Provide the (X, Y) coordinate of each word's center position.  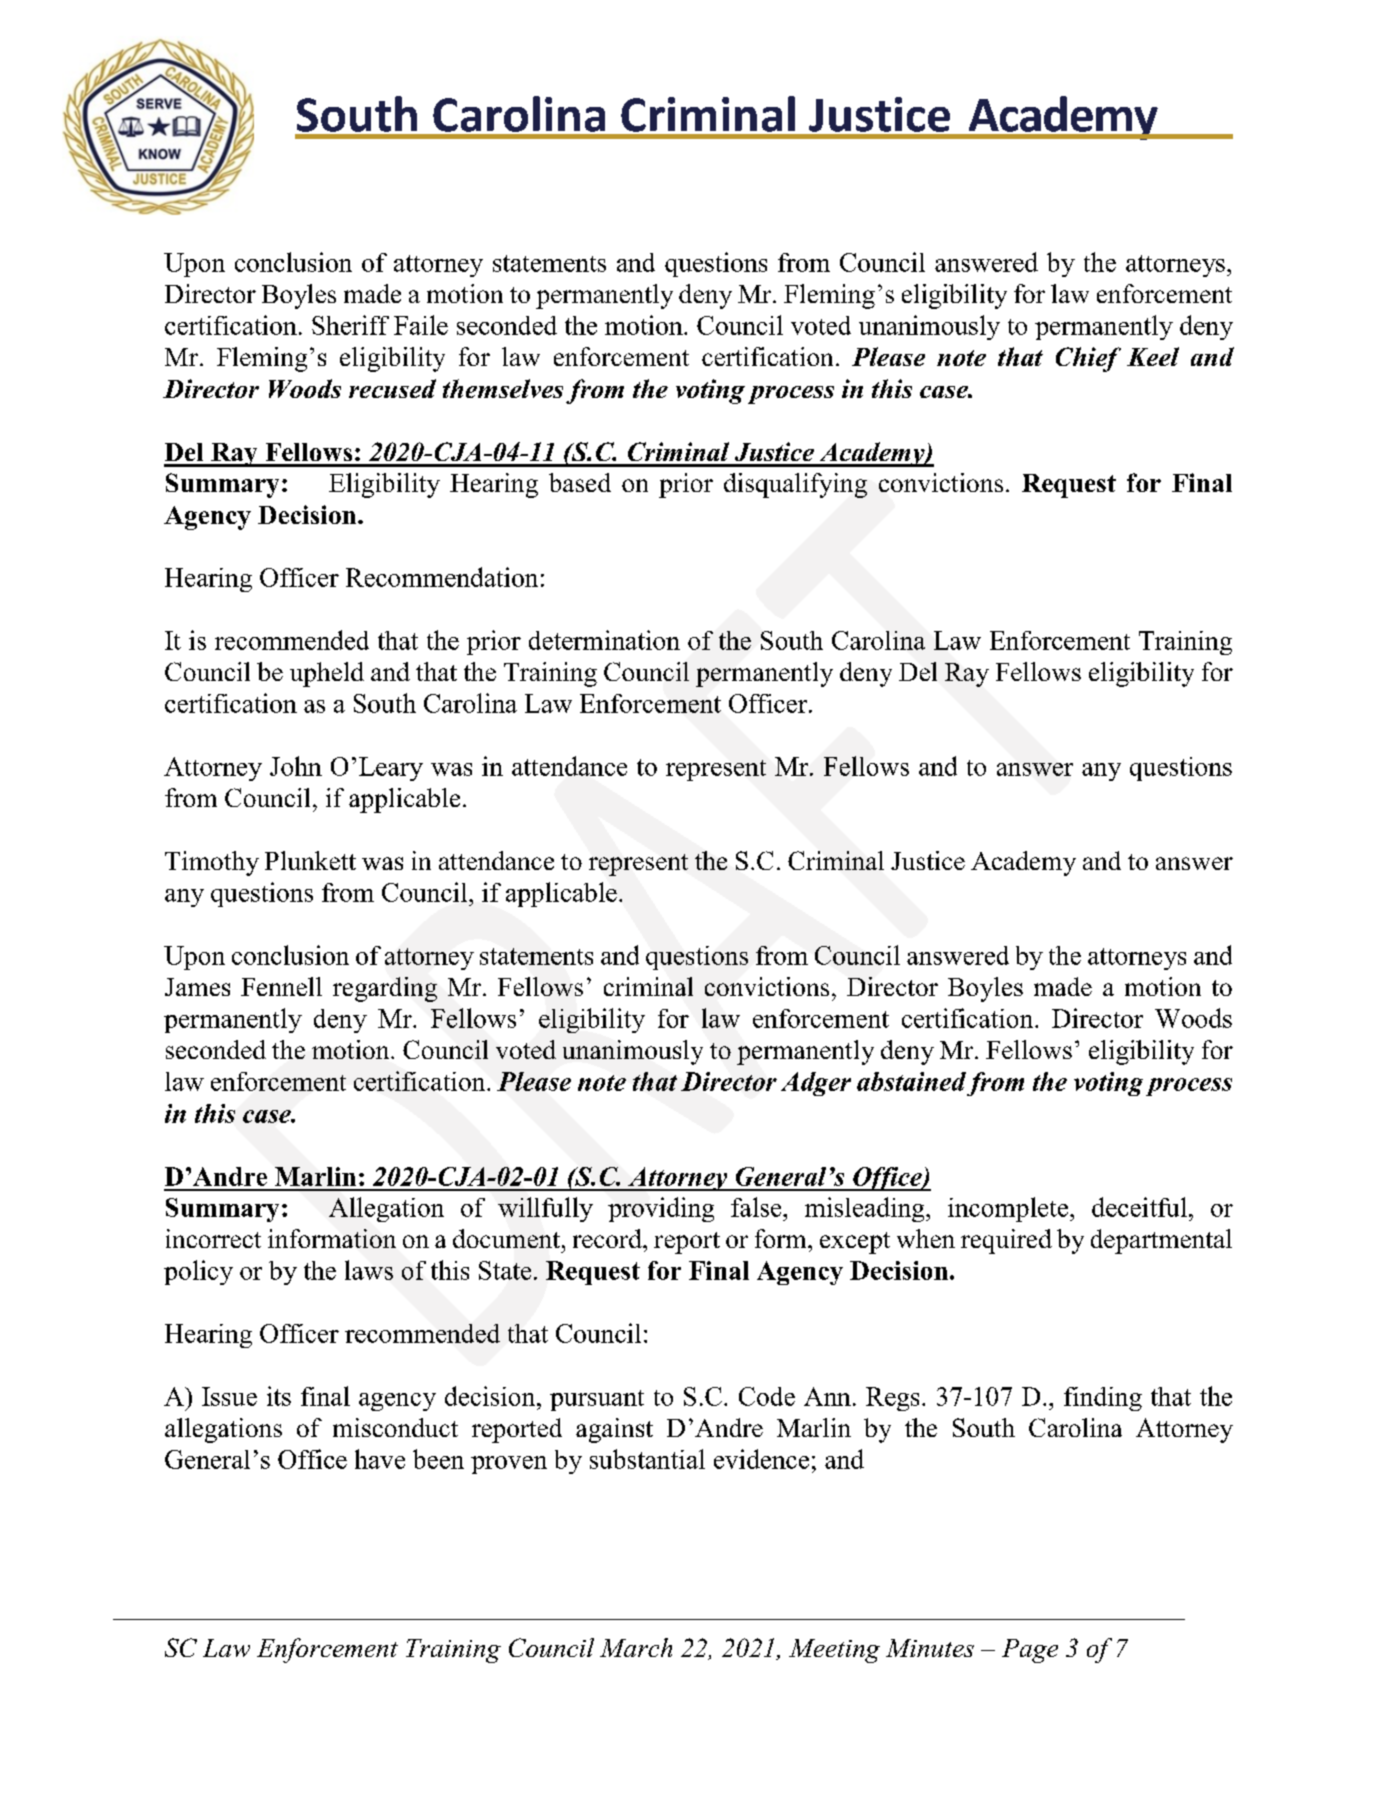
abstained (911, 1081)
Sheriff (350, 325)
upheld (327, 674)
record (608, 1238)
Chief (1088, 359)
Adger (816, 1084)
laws (369, 1270)
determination (604, 640)
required (1006, 1241)
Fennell (281, 986)
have (380, 1459)
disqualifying (795, 485)
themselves (503, 388)
